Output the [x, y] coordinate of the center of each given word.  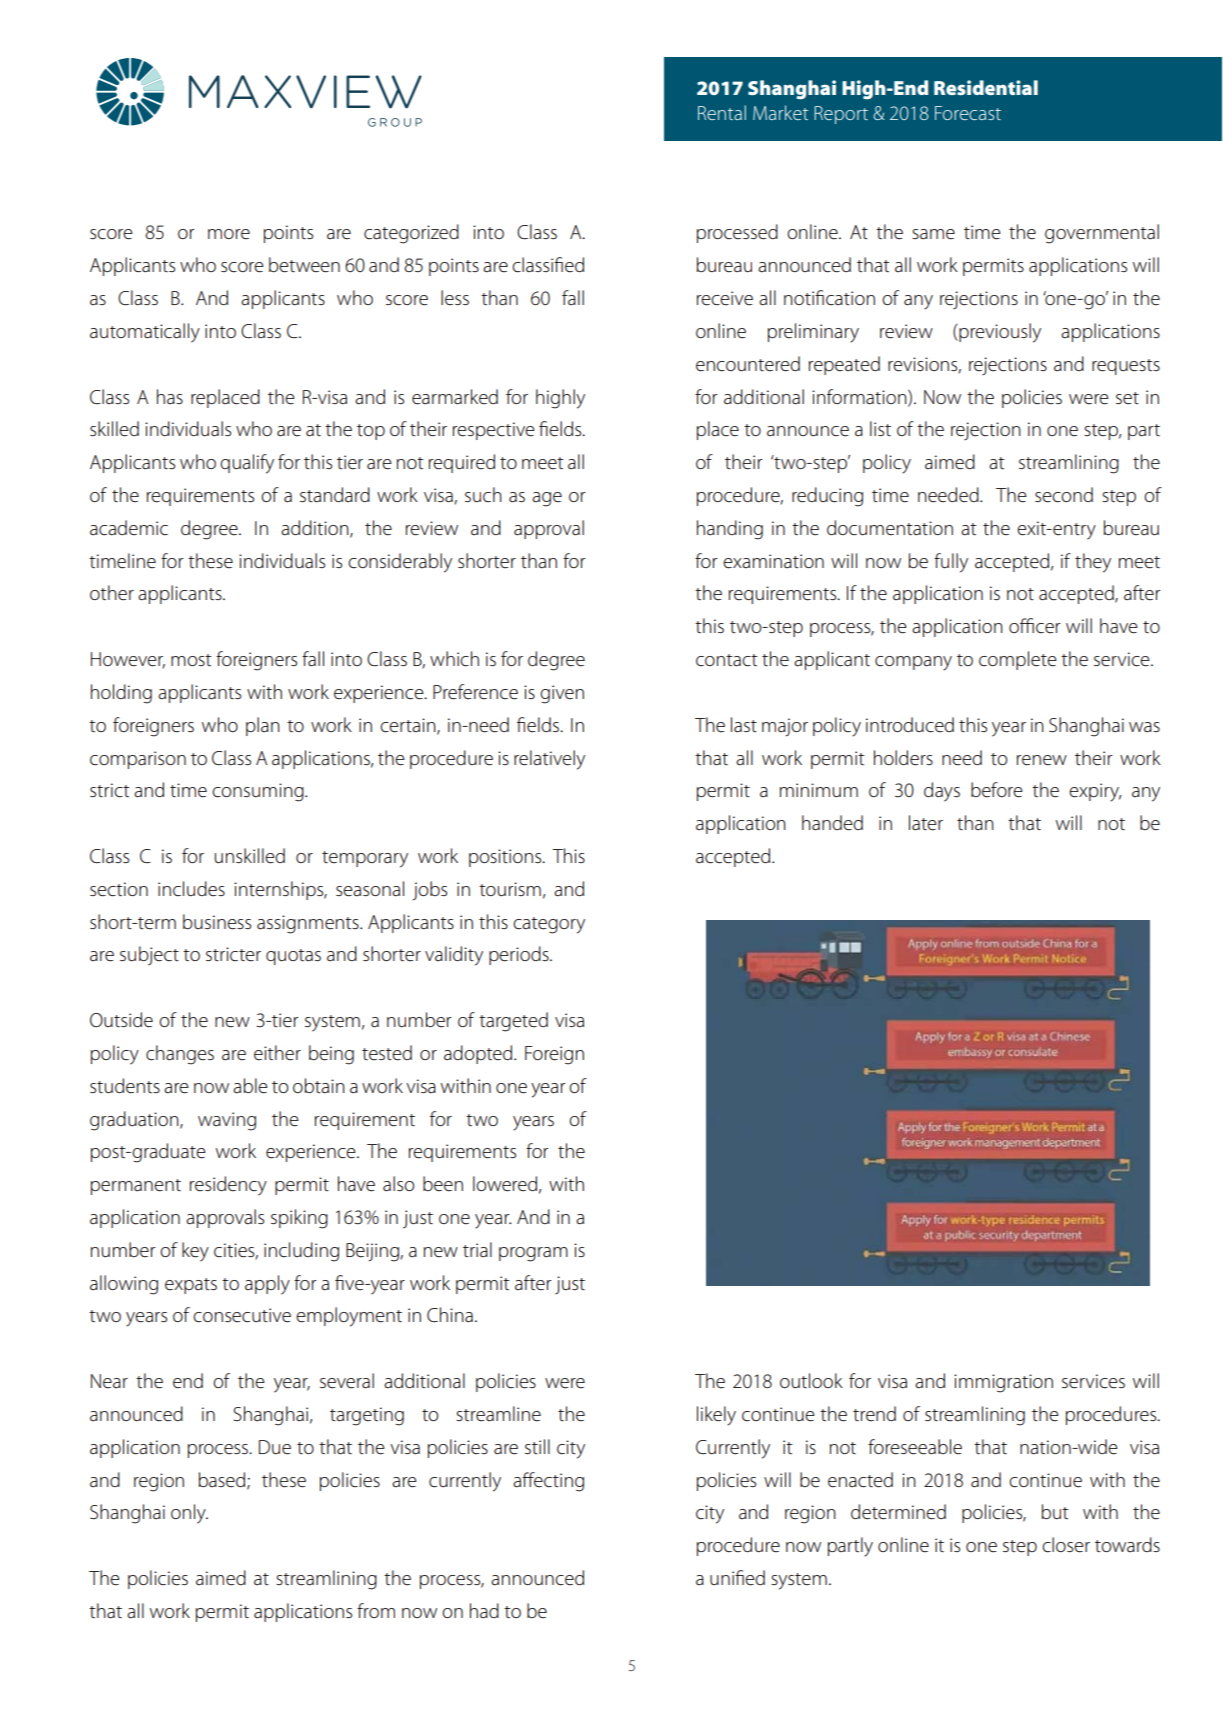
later [926, 823]
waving [227, 1121]
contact [727, 660]
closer [1066, 1545]
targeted [513, 1022]
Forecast [968, 113]
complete [1018, 660]
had [484, 1610]
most [191, 660]
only [189, 1514]
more [229, 234]
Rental [722, 112]
